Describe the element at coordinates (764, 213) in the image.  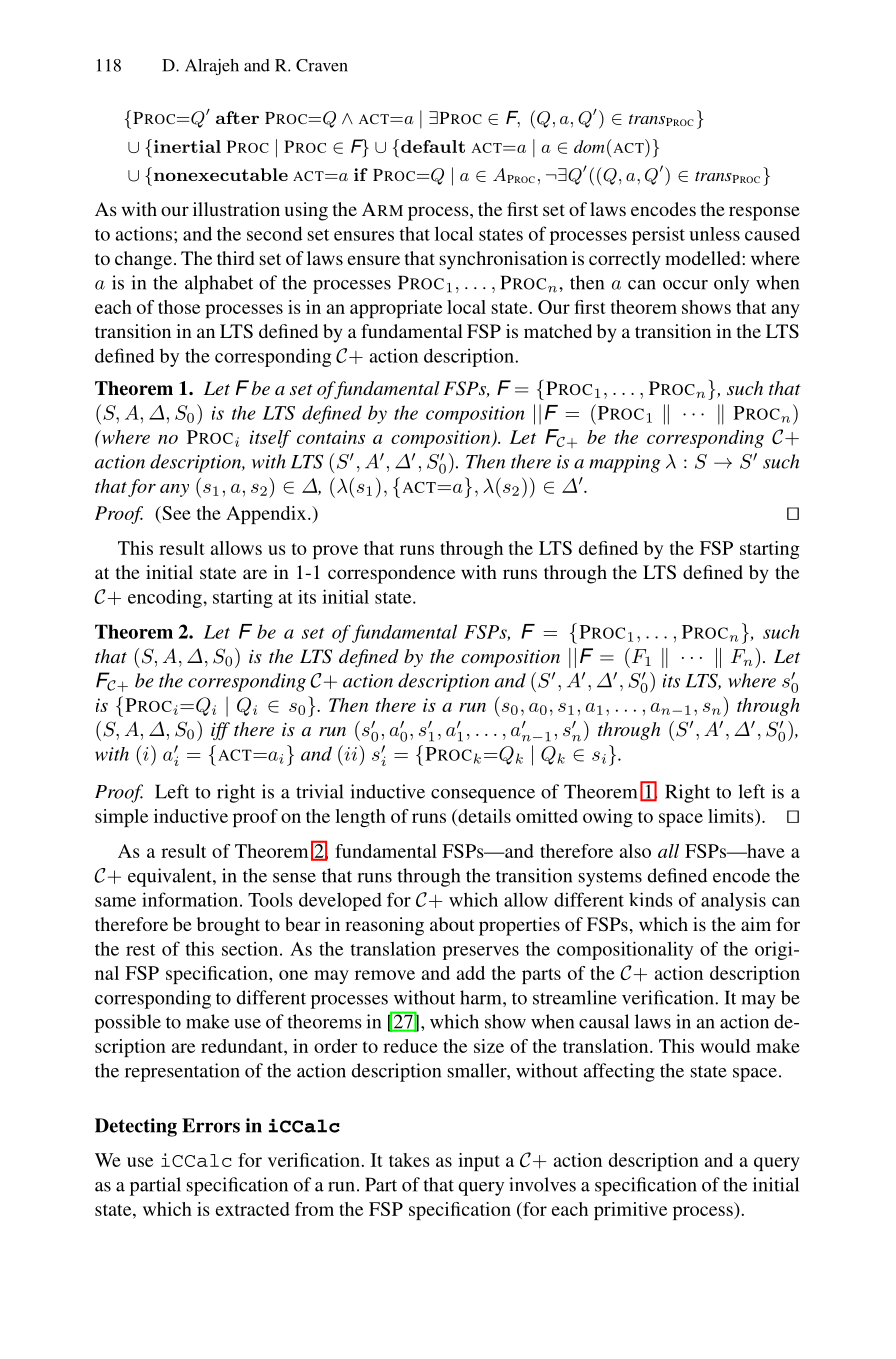
I see `response` at that location.
